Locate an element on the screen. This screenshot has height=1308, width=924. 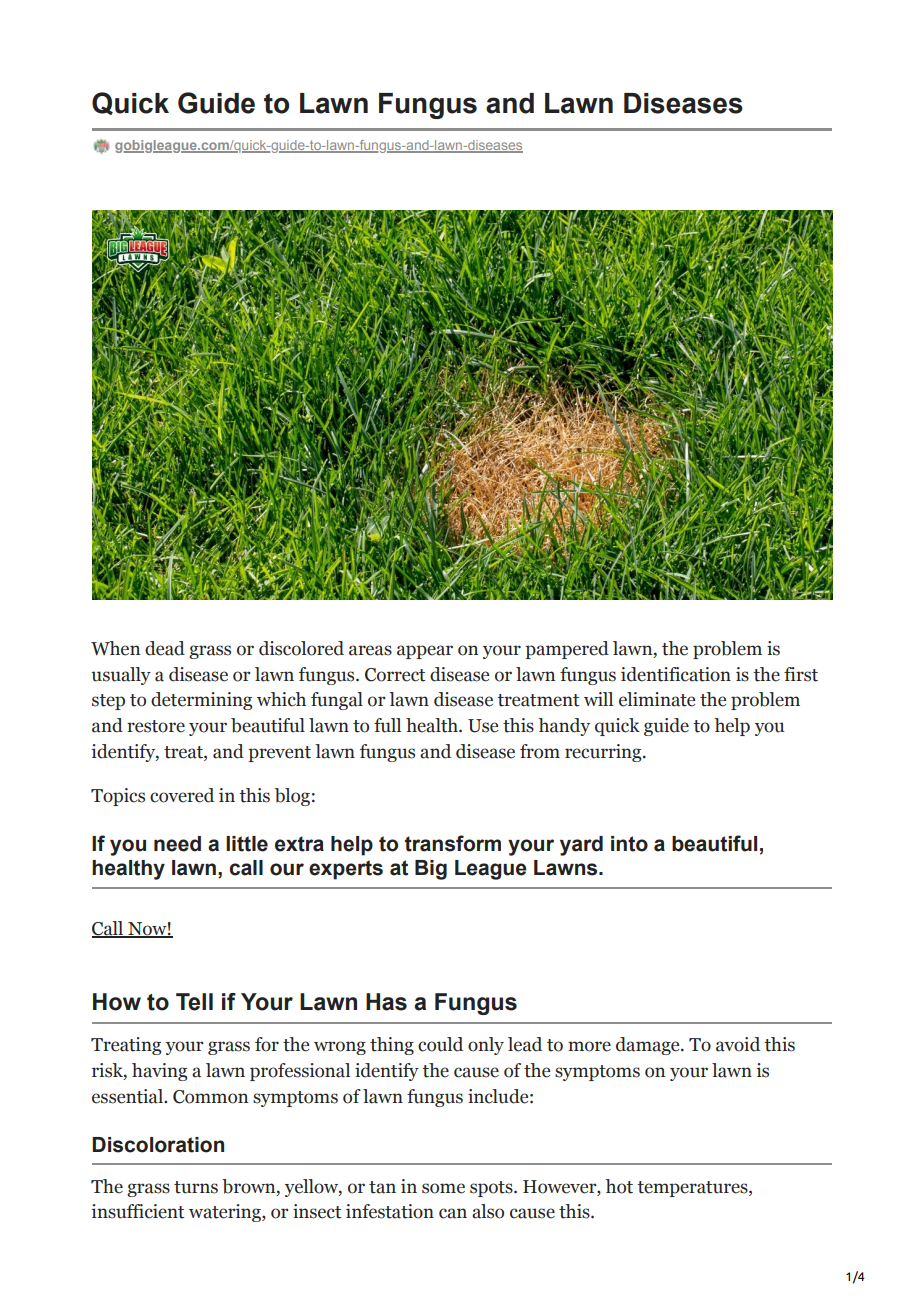
identification is located at coordinates (676, 674).
